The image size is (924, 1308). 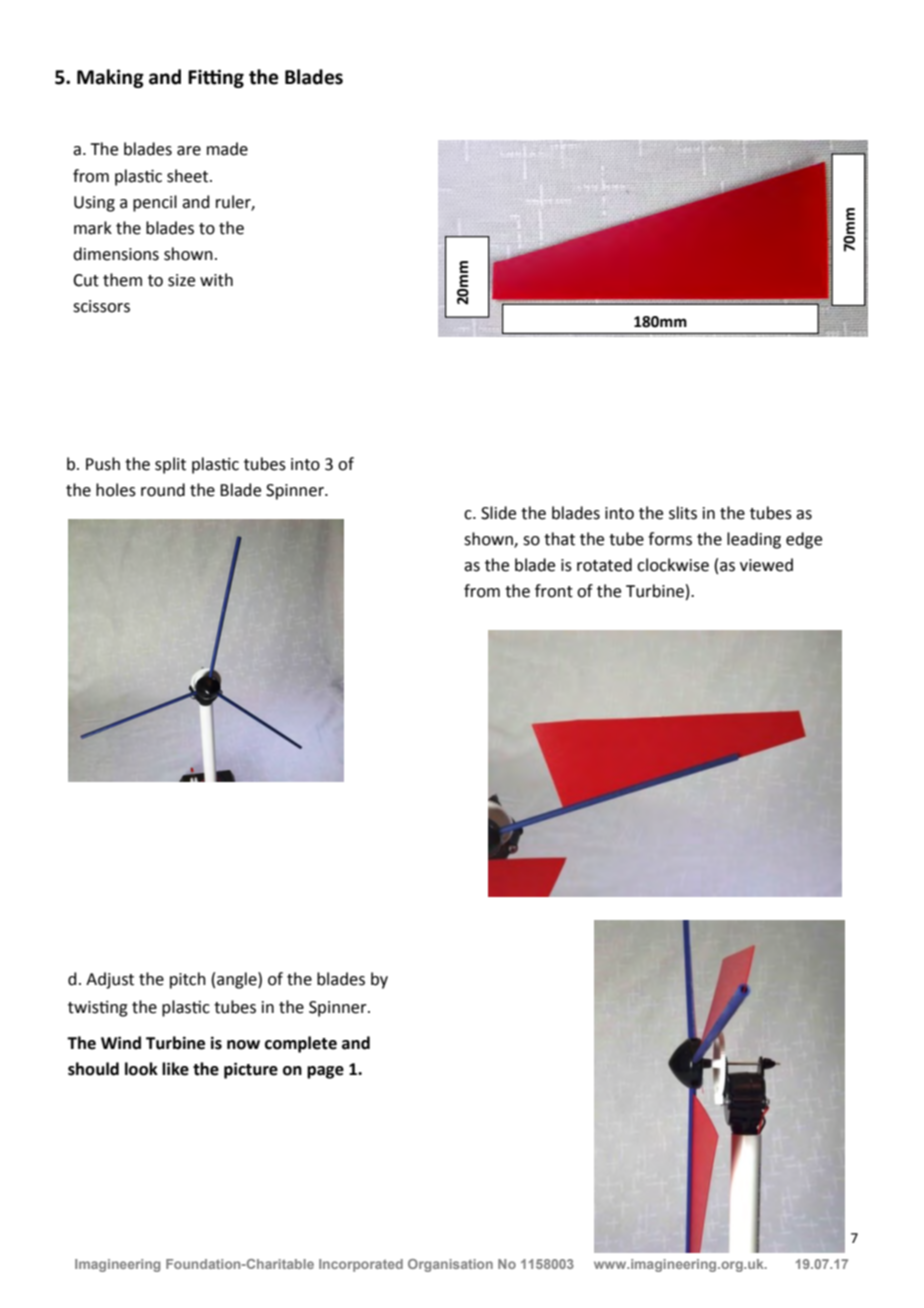 I want to click on complete, so click(x=301, y=1044).
